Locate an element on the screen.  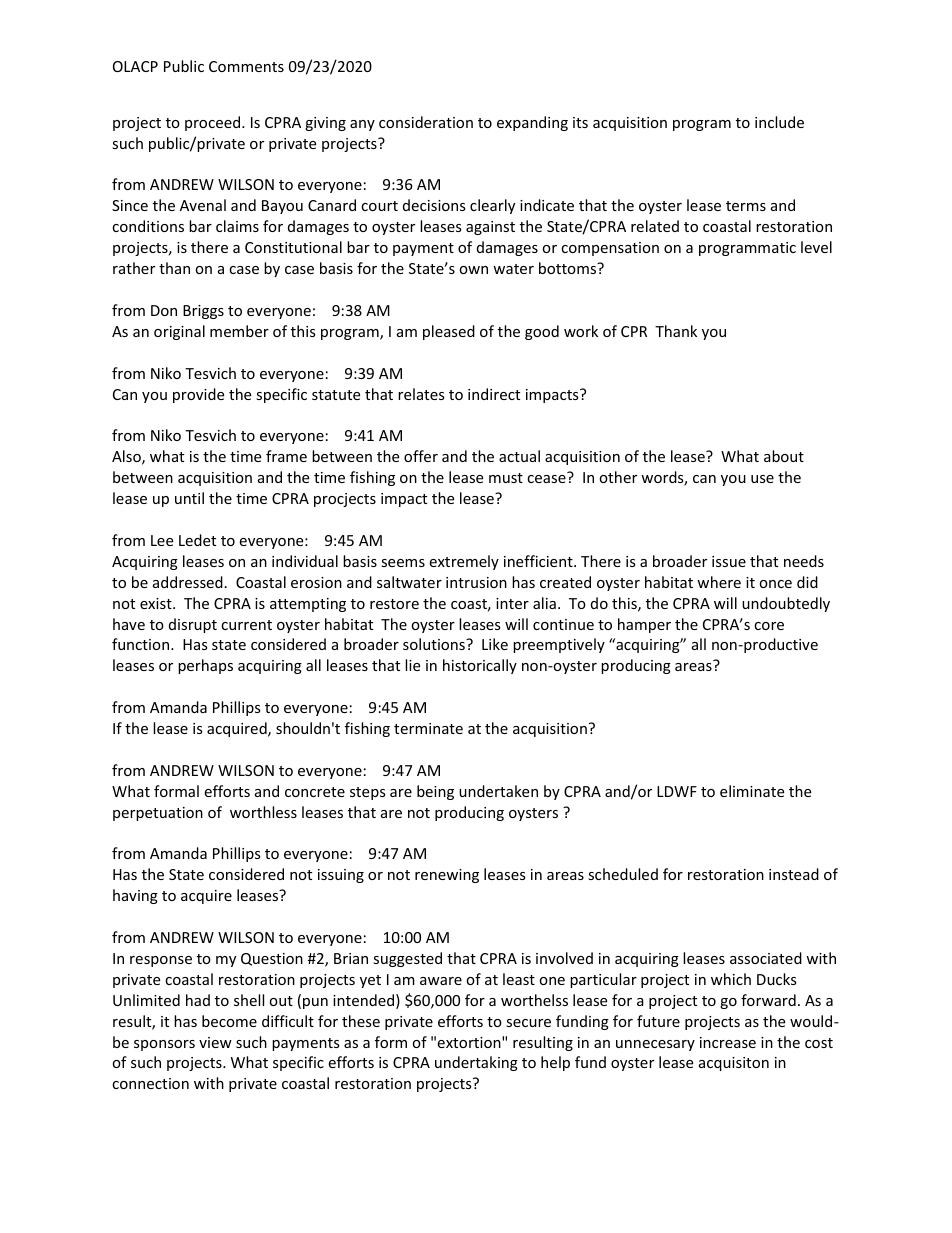
where is located at coordinates (719, 582).
